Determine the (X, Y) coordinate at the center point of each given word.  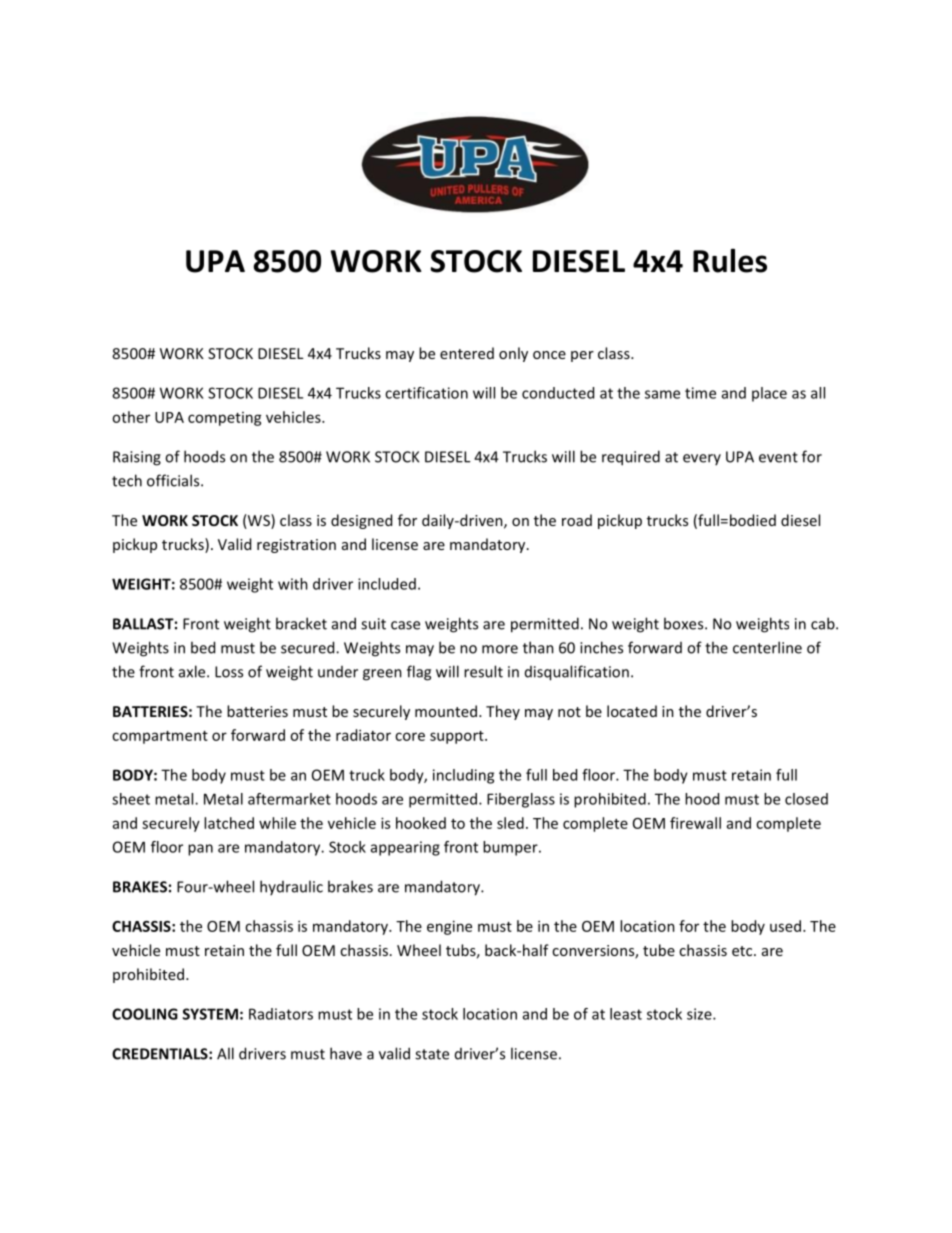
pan (200, 850)
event (778, 457)
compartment (160, 737)
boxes (685, 623)
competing (225, 419)
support (458, 737)
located (632, 711)
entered (467, 353)
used (787, 926)
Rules (730, 260)
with (293, 584)
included (387, 584)
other (131, 417)
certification (426, 393)
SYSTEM (210, 1014)
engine (449, 927)
